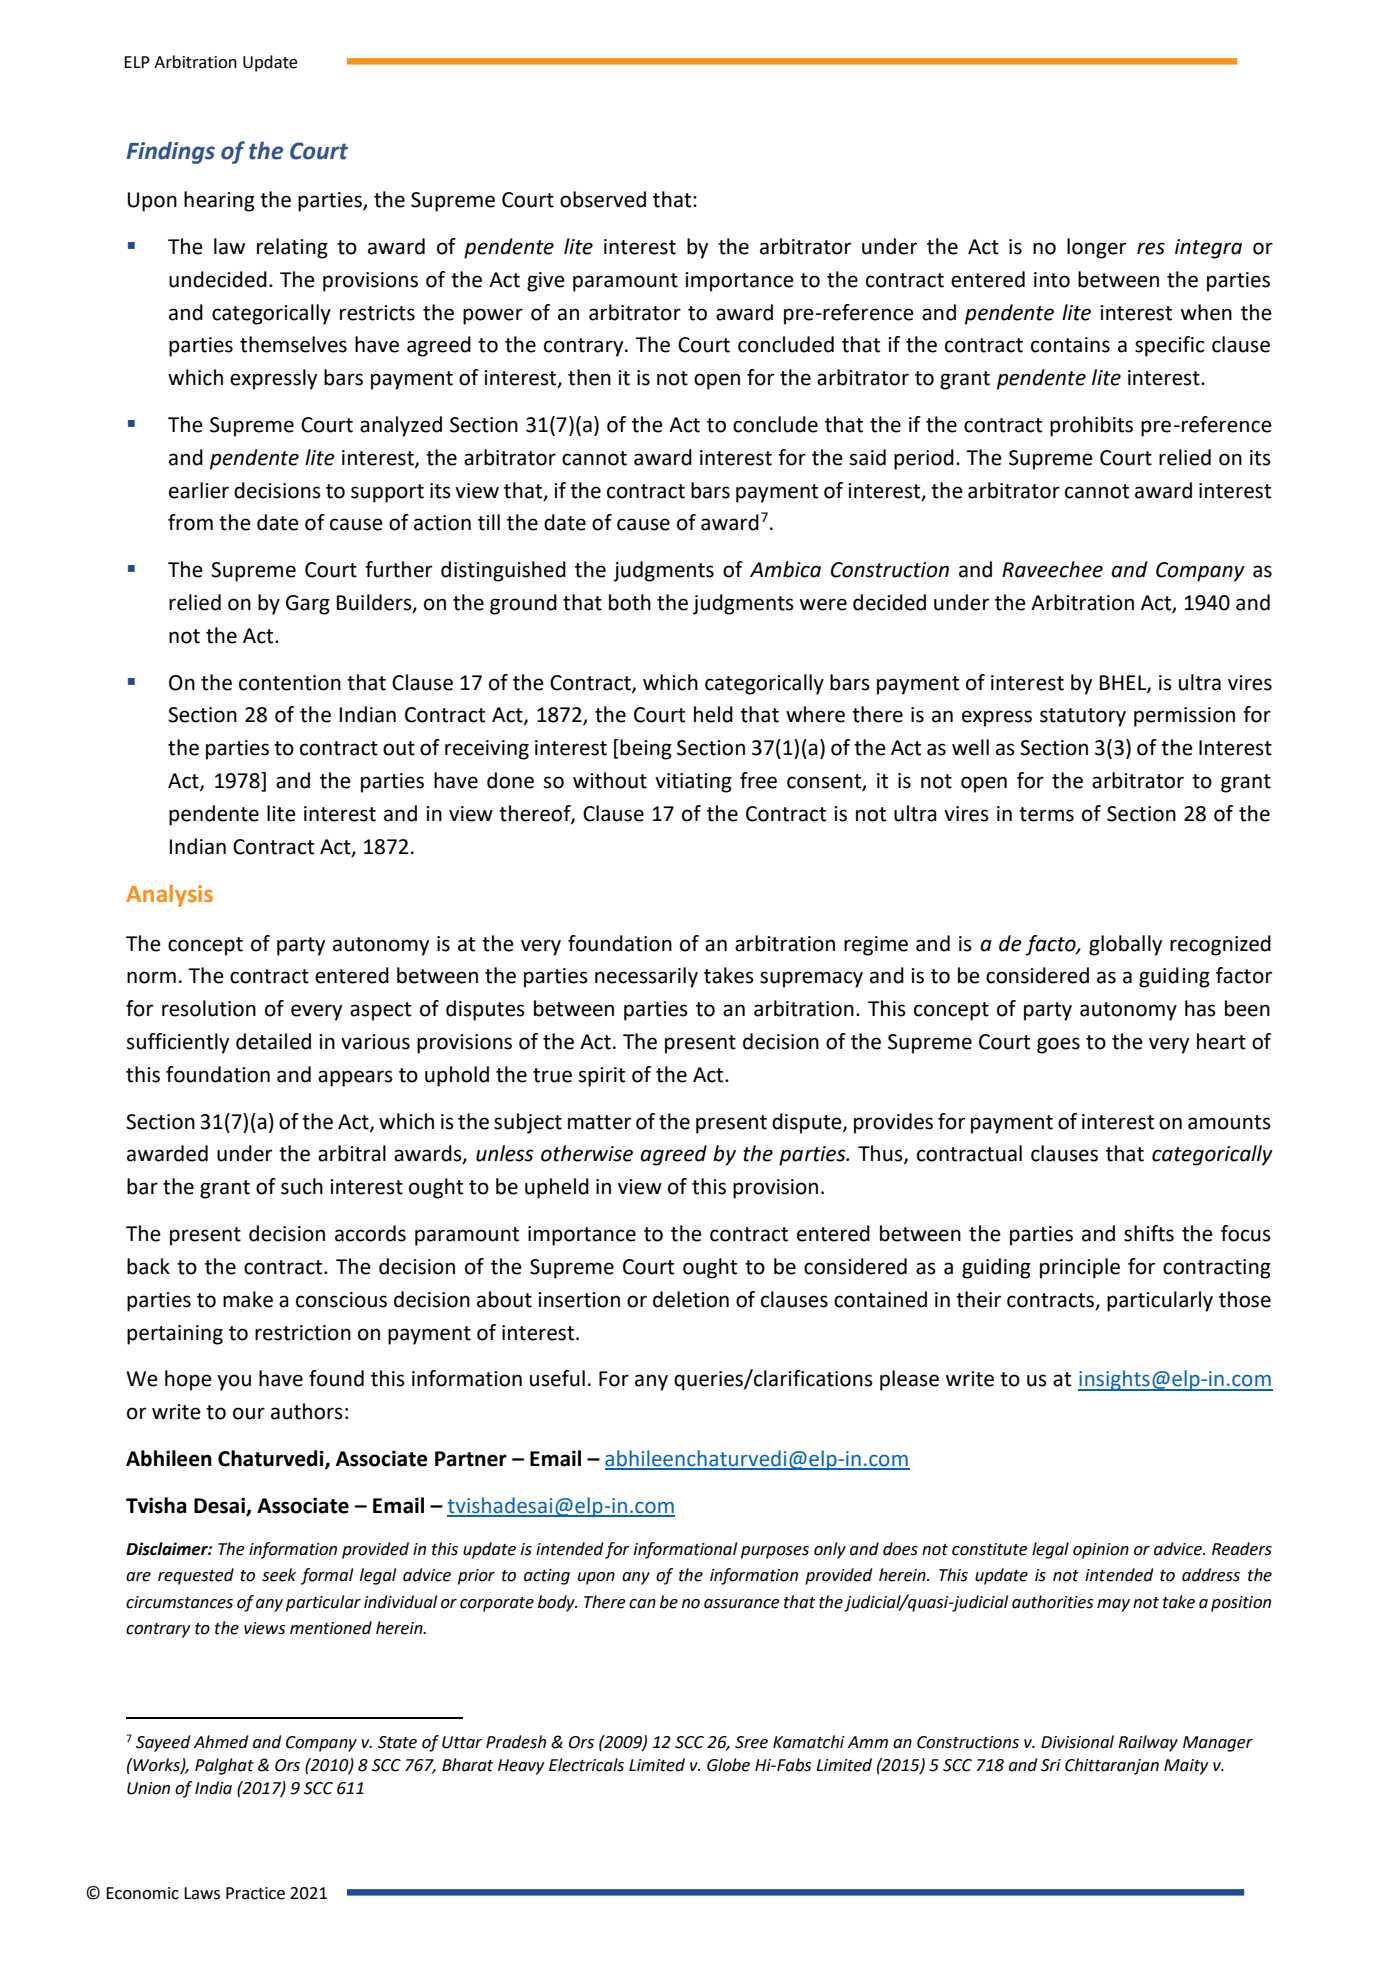 The image size is (1391, 1967). Describe the element at coordinates (1080, 1268) in the document. I see `principle` at that location.
